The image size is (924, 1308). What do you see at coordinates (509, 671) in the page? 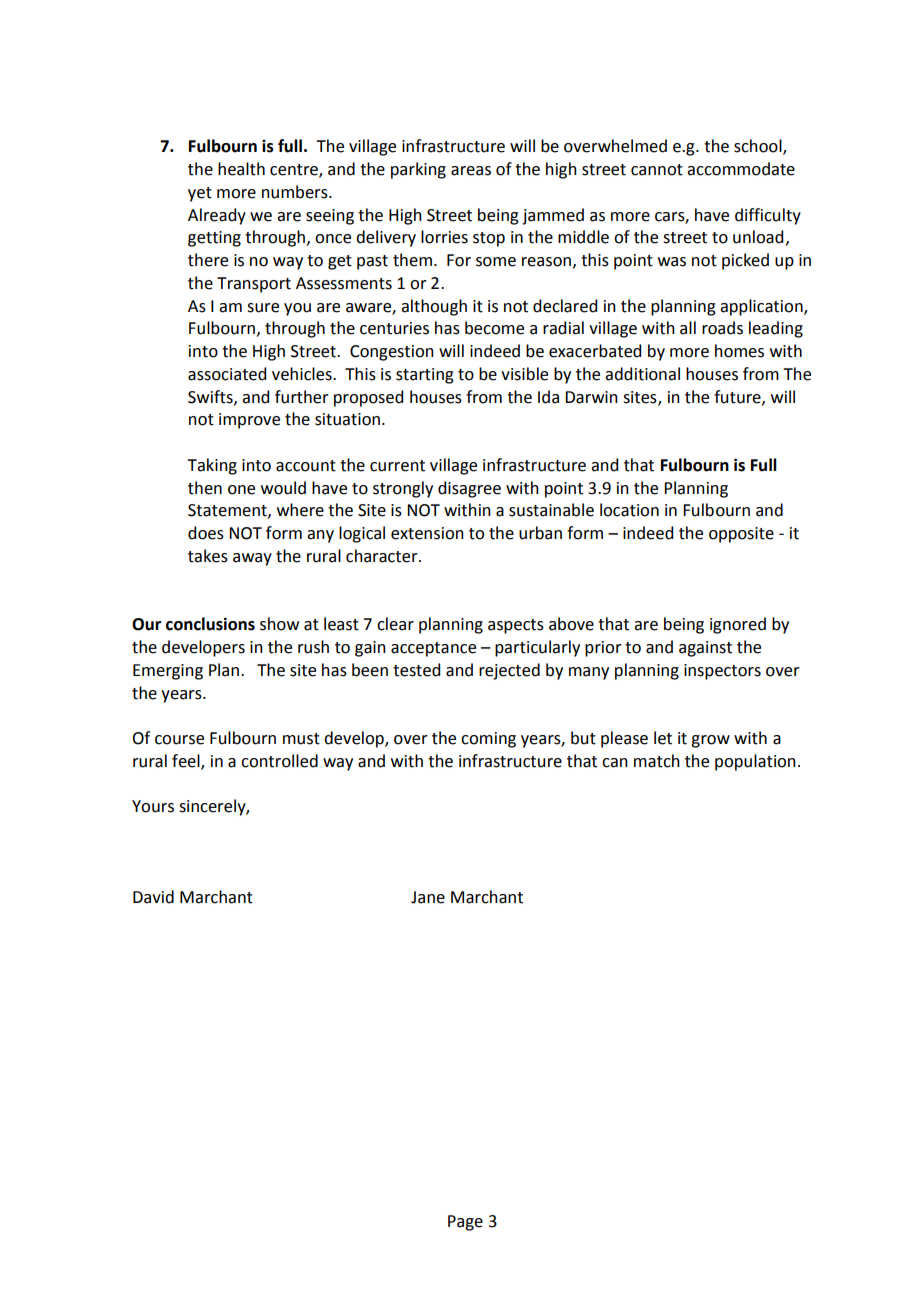
I see `rejected` at bounding box center [509, 671].
